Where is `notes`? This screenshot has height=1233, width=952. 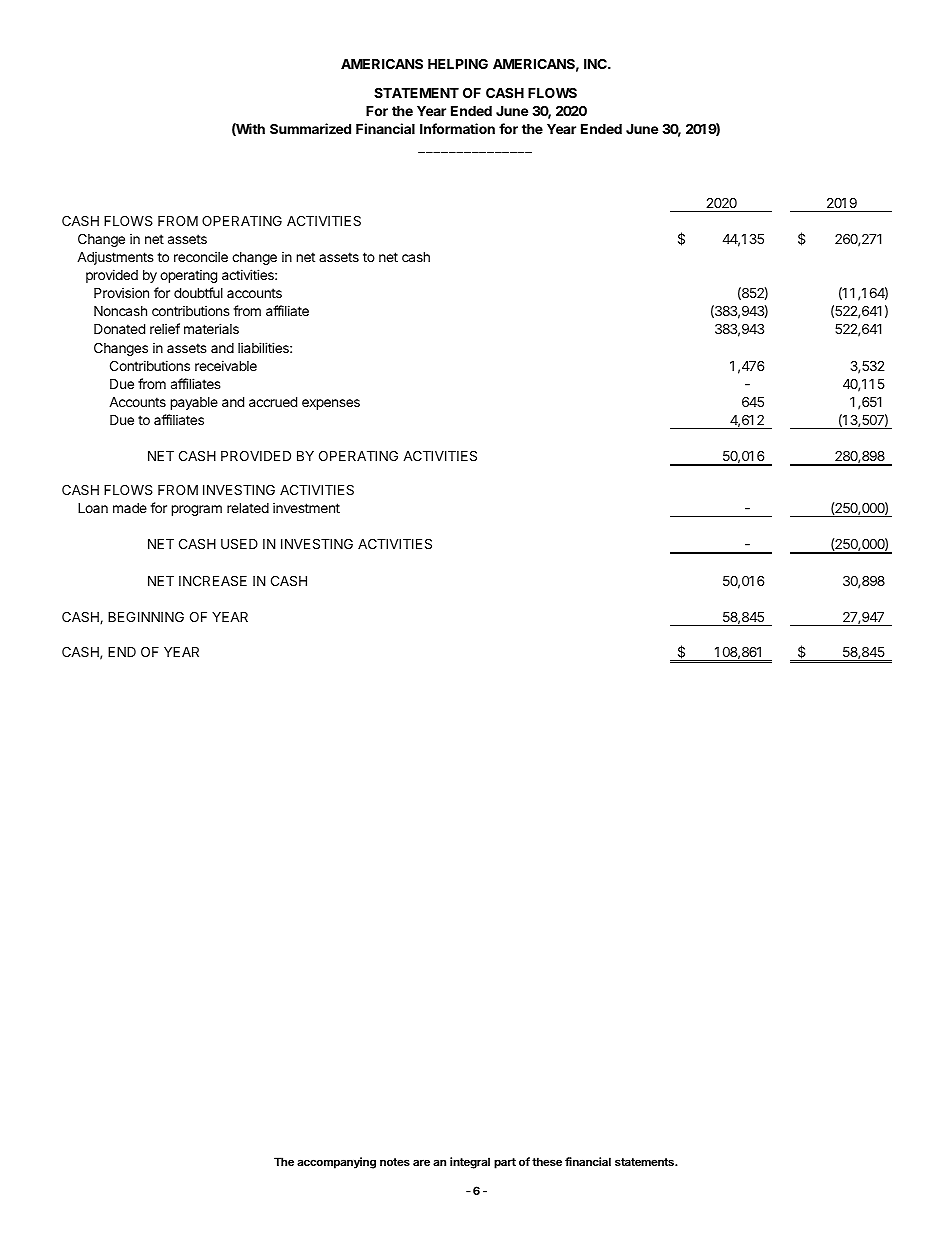
notes is located at coordinates (395, 1162).
